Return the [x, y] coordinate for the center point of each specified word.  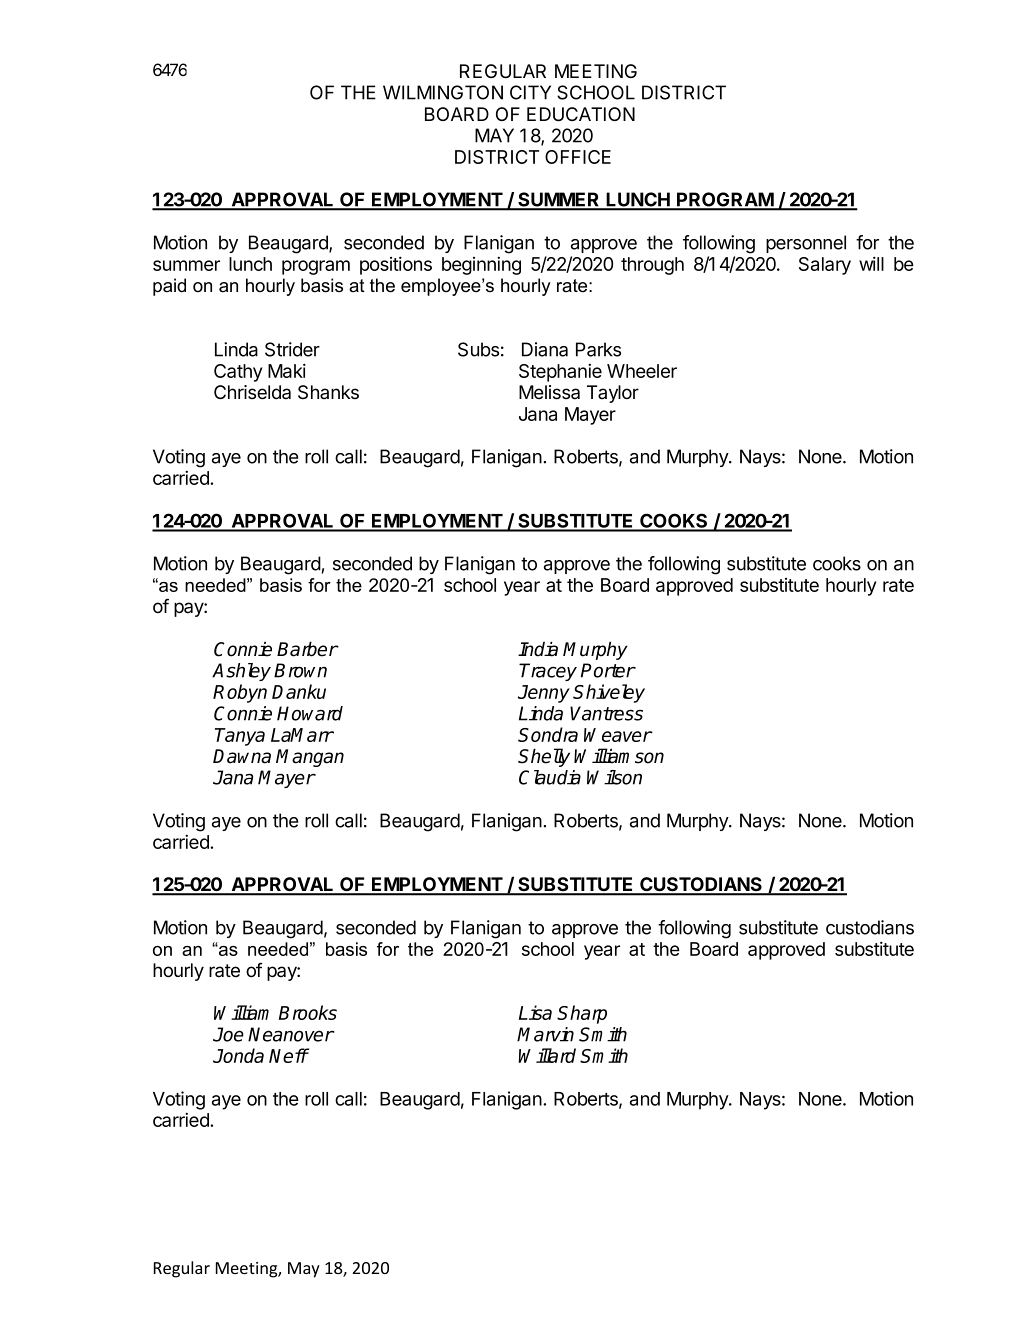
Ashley [241, 672]
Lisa [535, 1012]
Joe [228, 1034]
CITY [530, 92]
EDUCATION [581, 114]
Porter [608, 670]
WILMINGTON [443, 92]
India [538, 649]
